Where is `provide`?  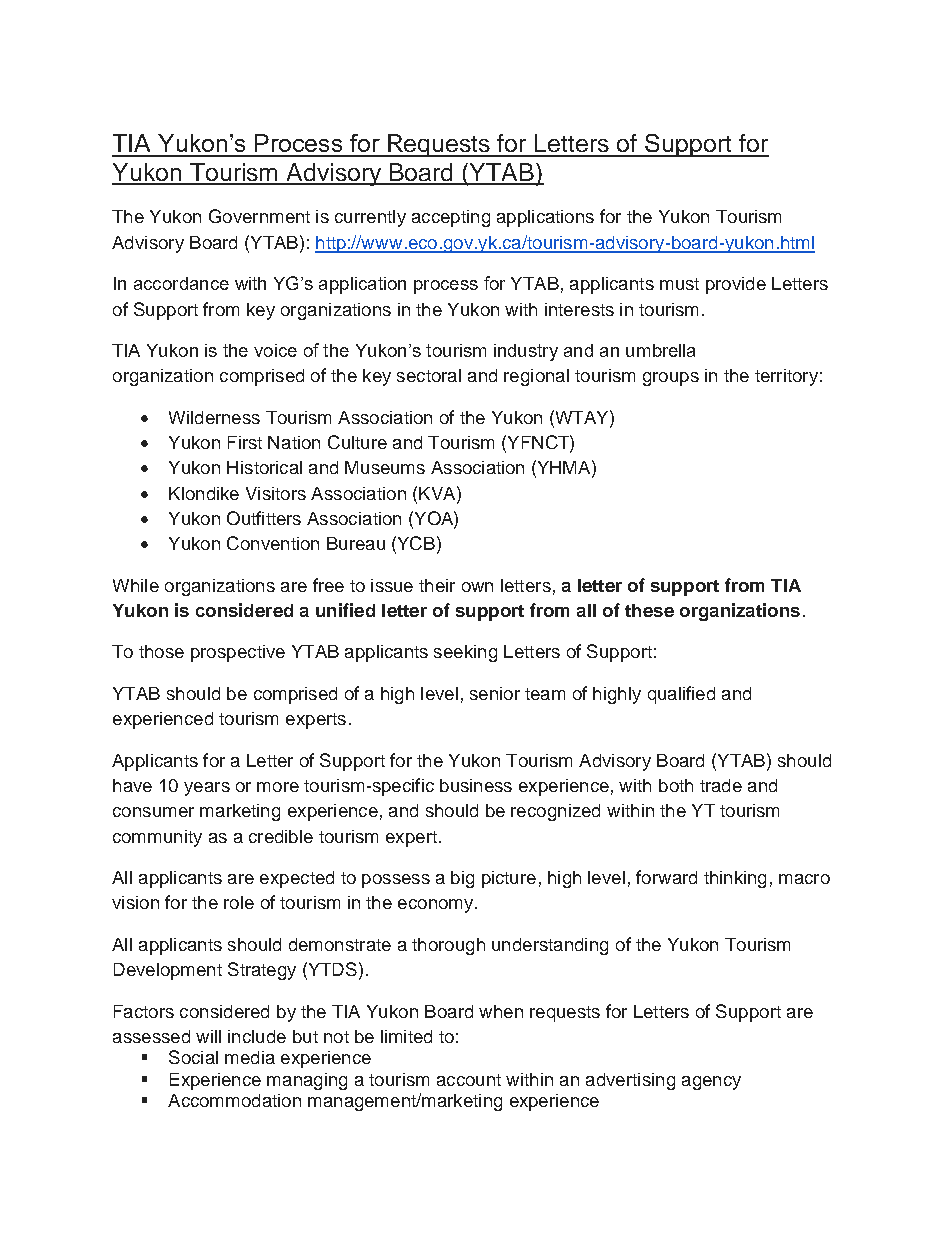
provide is located at coordinates (736, 285).
